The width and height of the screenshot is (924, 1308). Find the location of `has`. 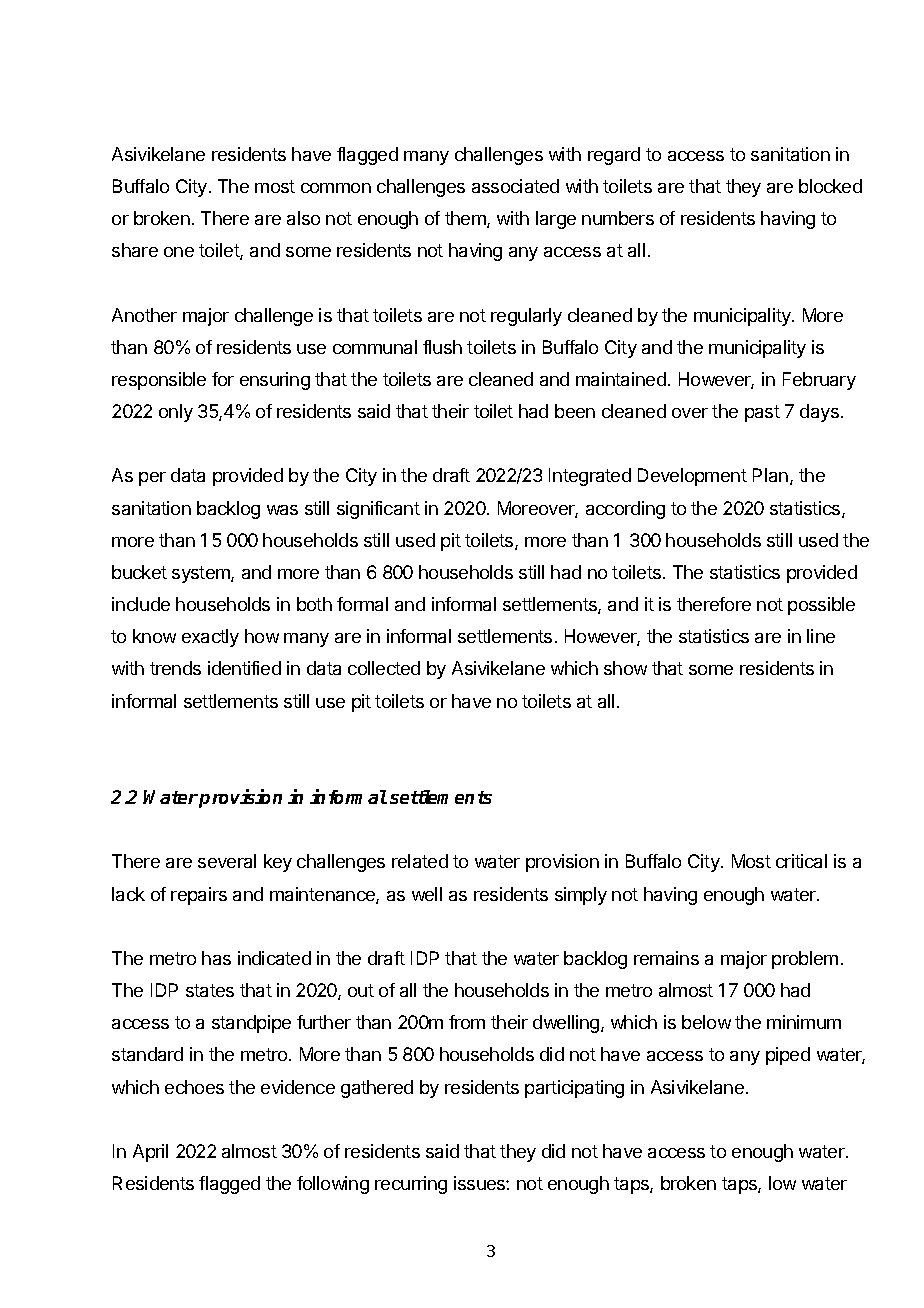

has is located at coordinates (216, 958).
